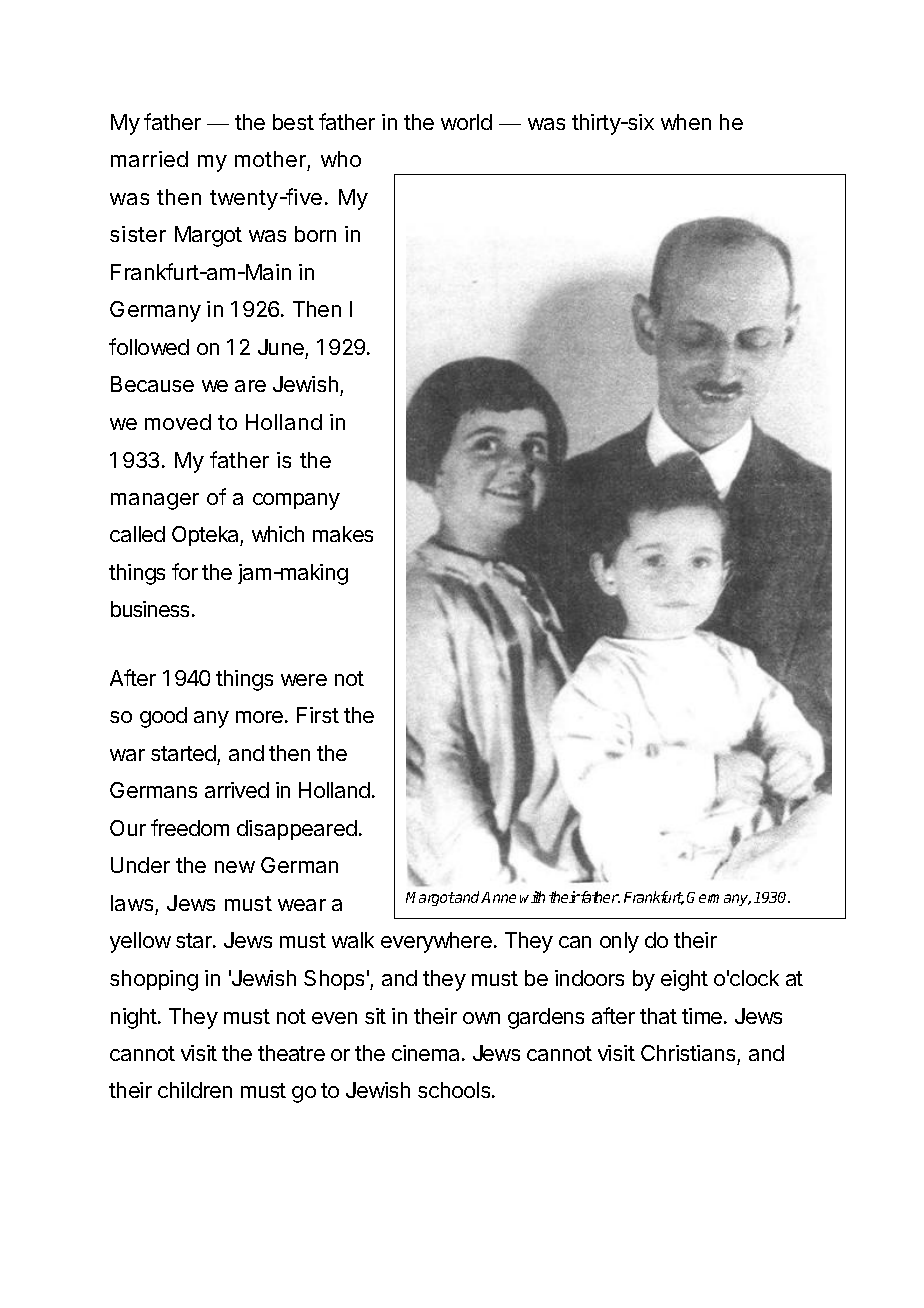 The image size is (924, 1308). What do you see at coordinates (185, 571) in the screenshot?
I see `for` at bounding box center [185, 571].
